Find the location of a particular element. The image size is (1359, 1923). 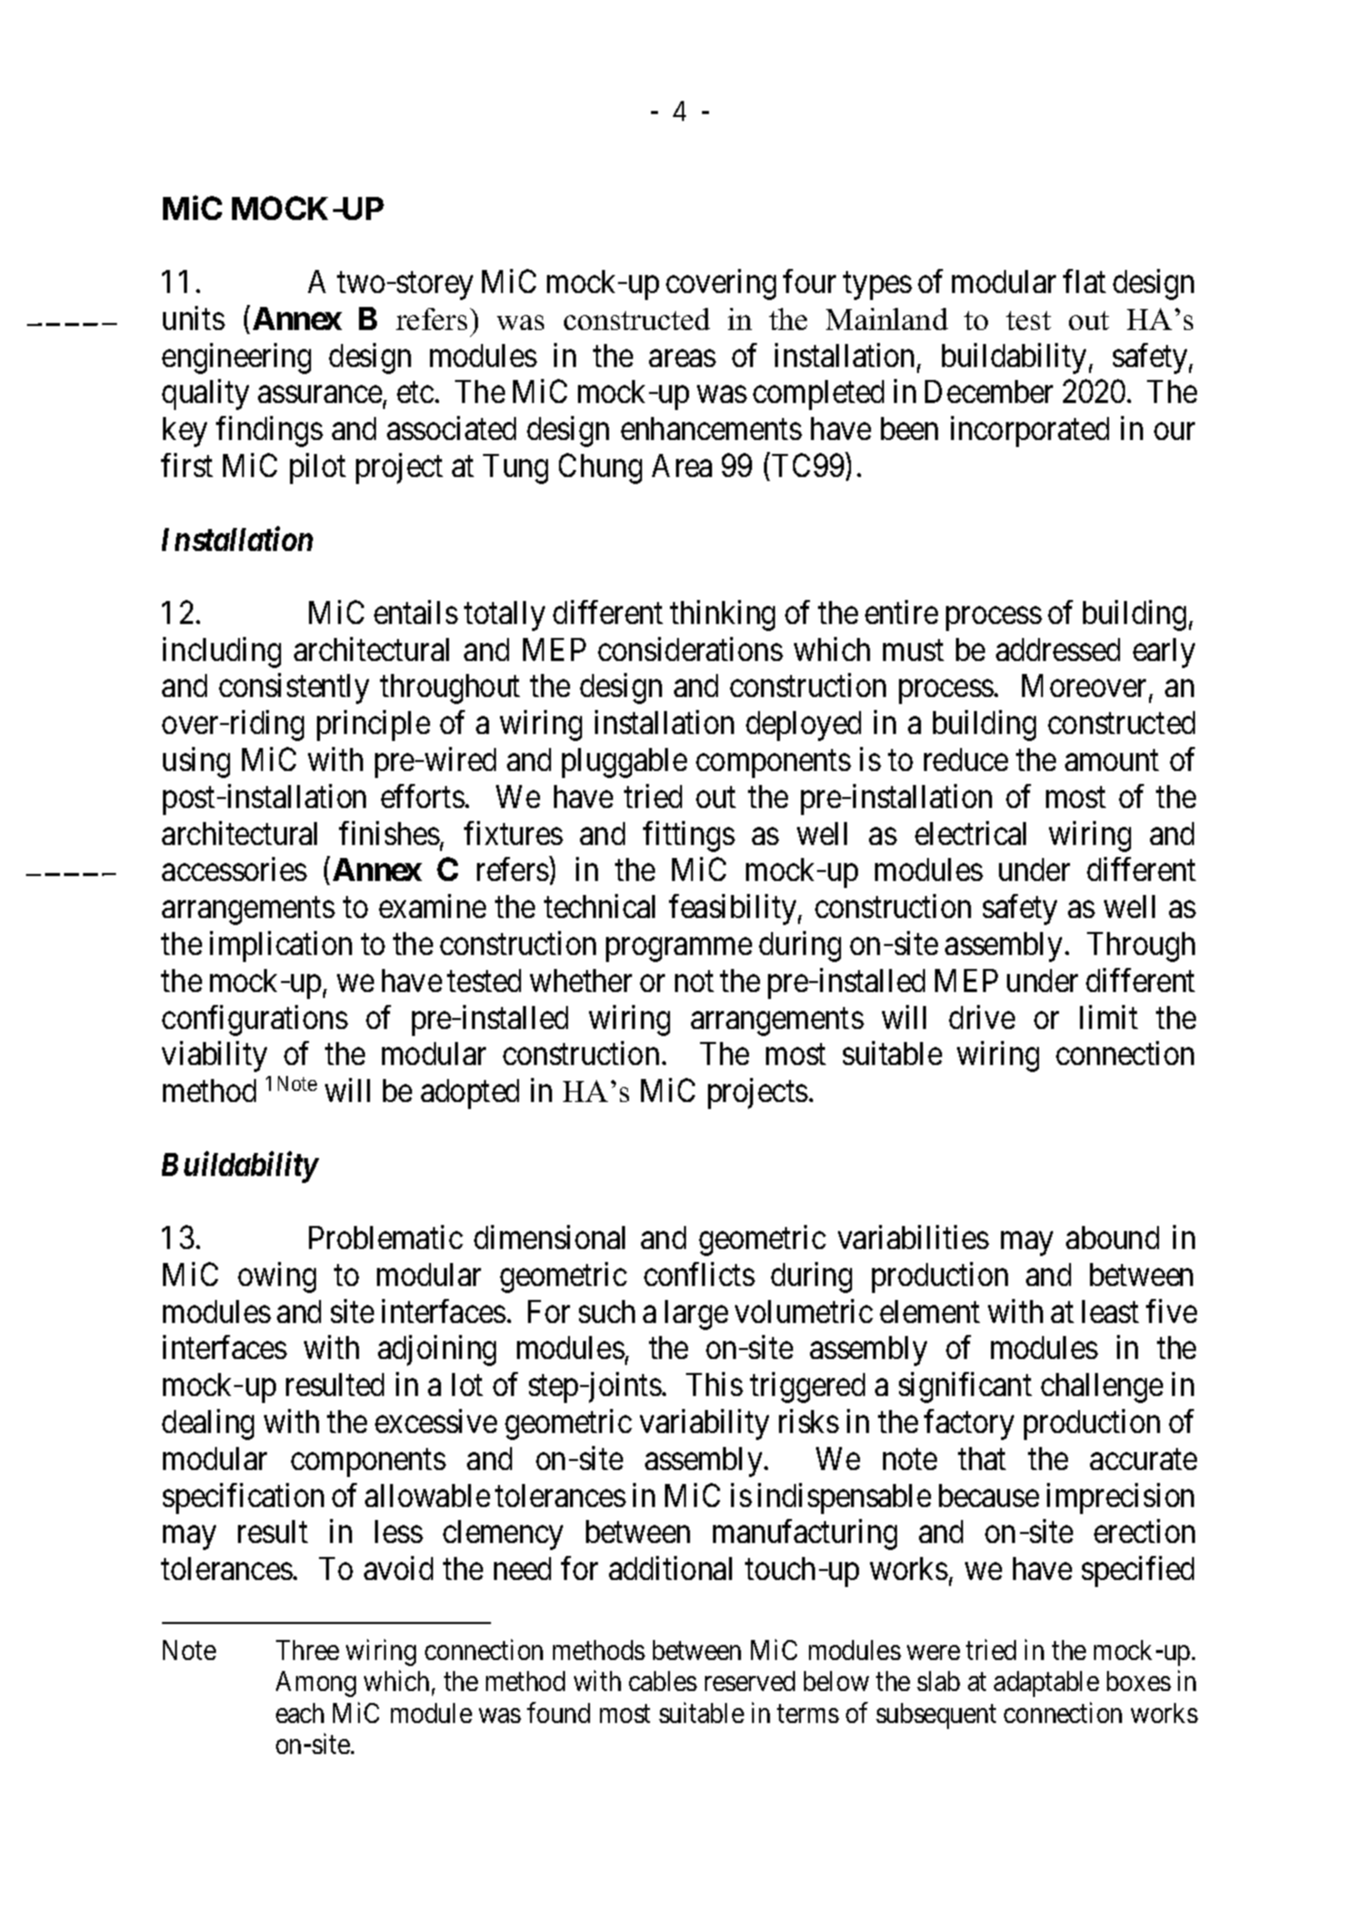

owing is located at coordinates (277, 1277).
